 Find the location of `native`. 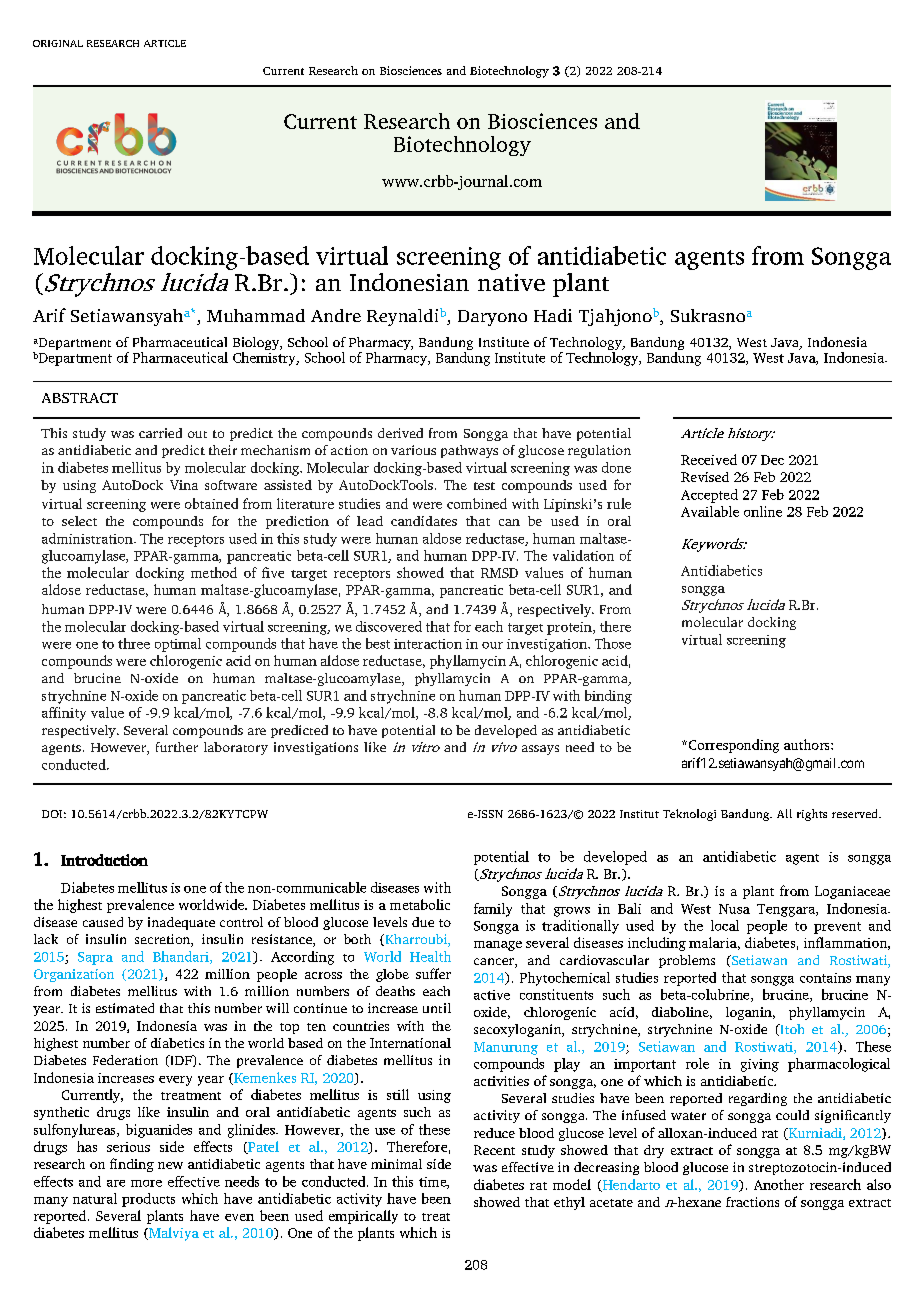

native is located at coordinates (511, 282).
